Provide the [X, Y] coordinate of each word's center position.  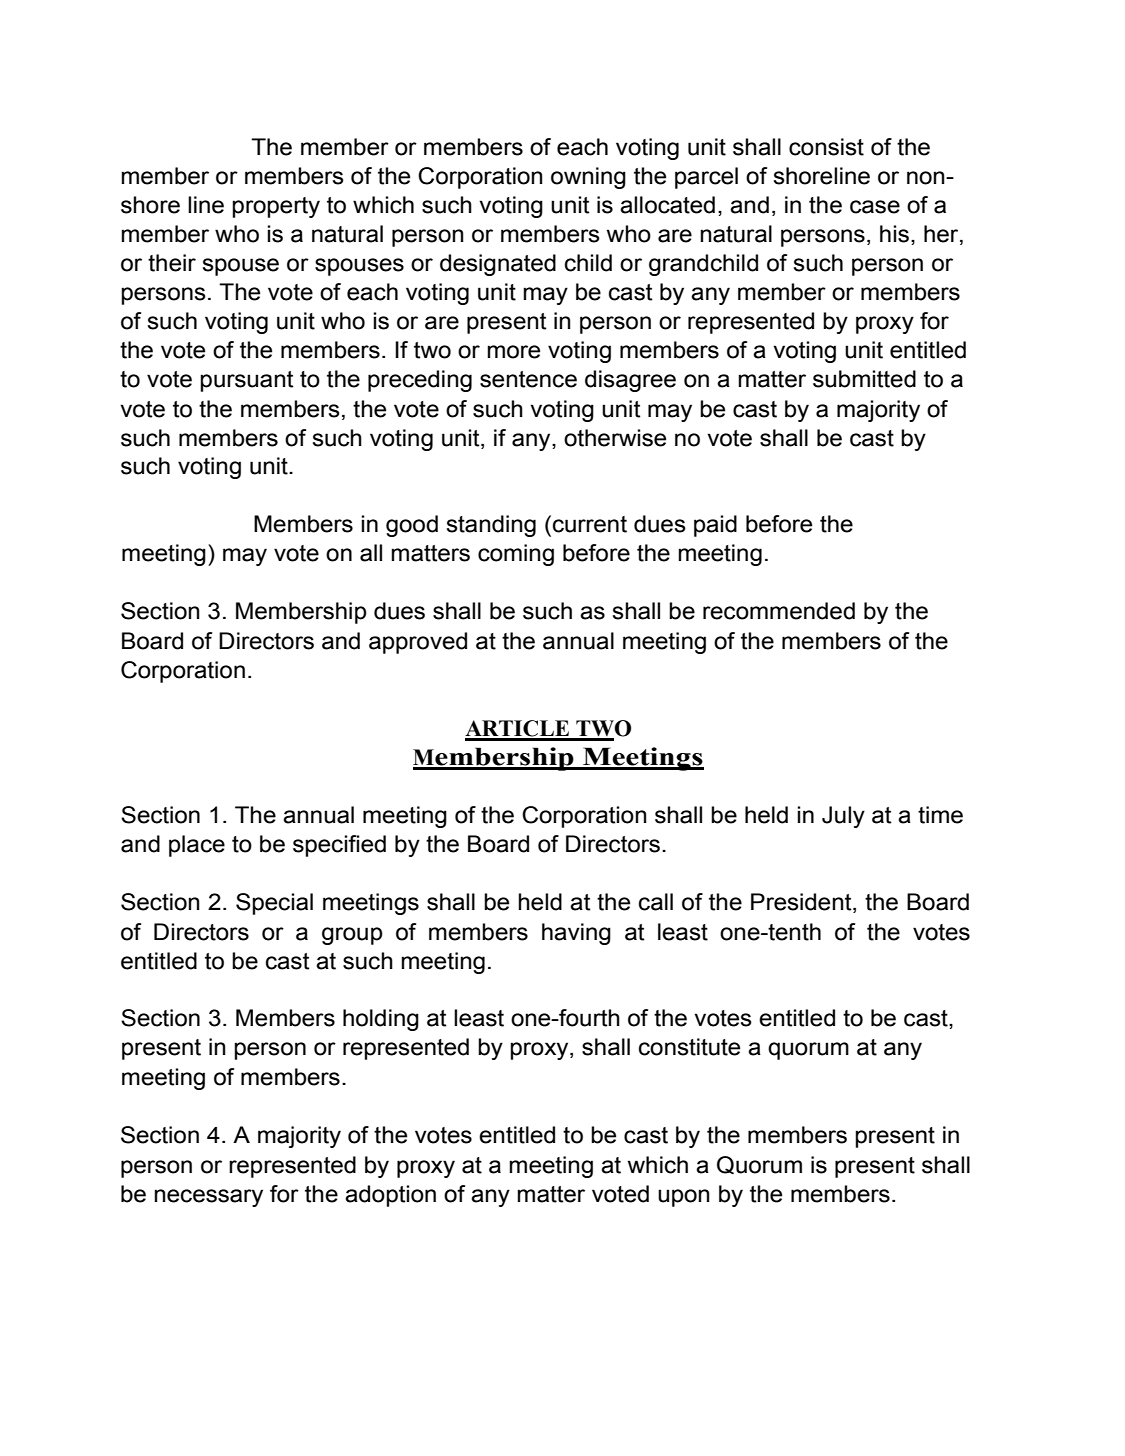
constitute [689, 1047]
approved [418, 643]
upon [684, 1198]
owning [588, 178]
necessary [208, 1198]
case [875, 207]
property [276, 207]
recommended [779, 611]
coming [516, 555]
